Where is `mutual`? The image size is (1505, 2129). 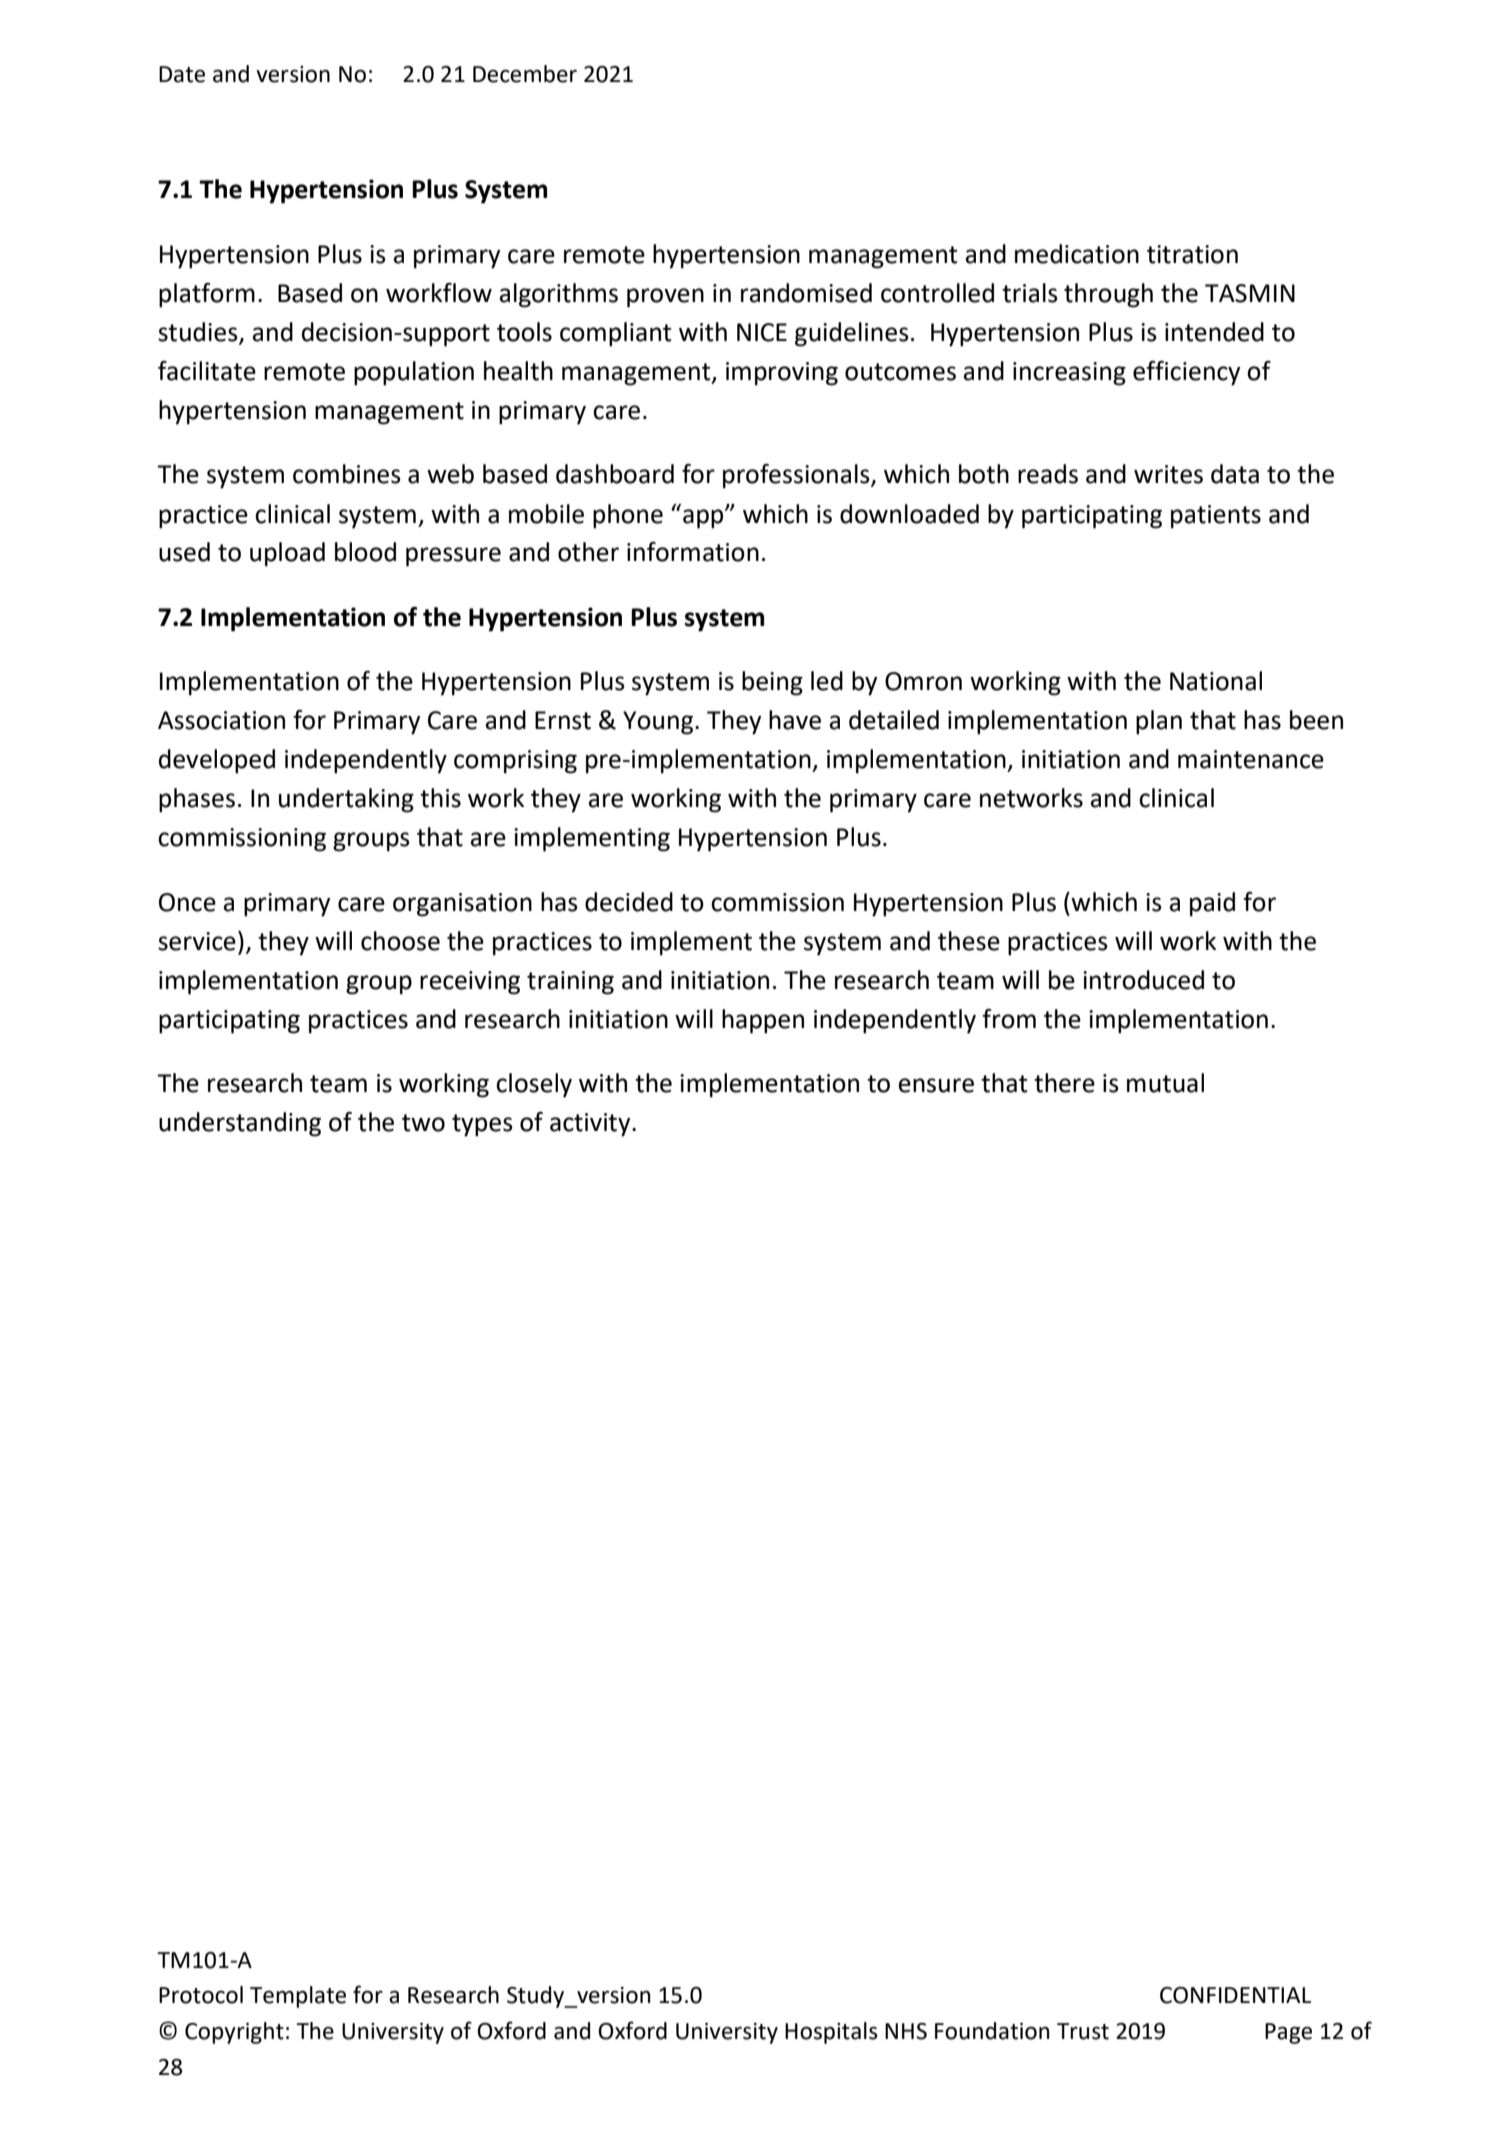 mutual is located at coordinates (1165, 1083).
